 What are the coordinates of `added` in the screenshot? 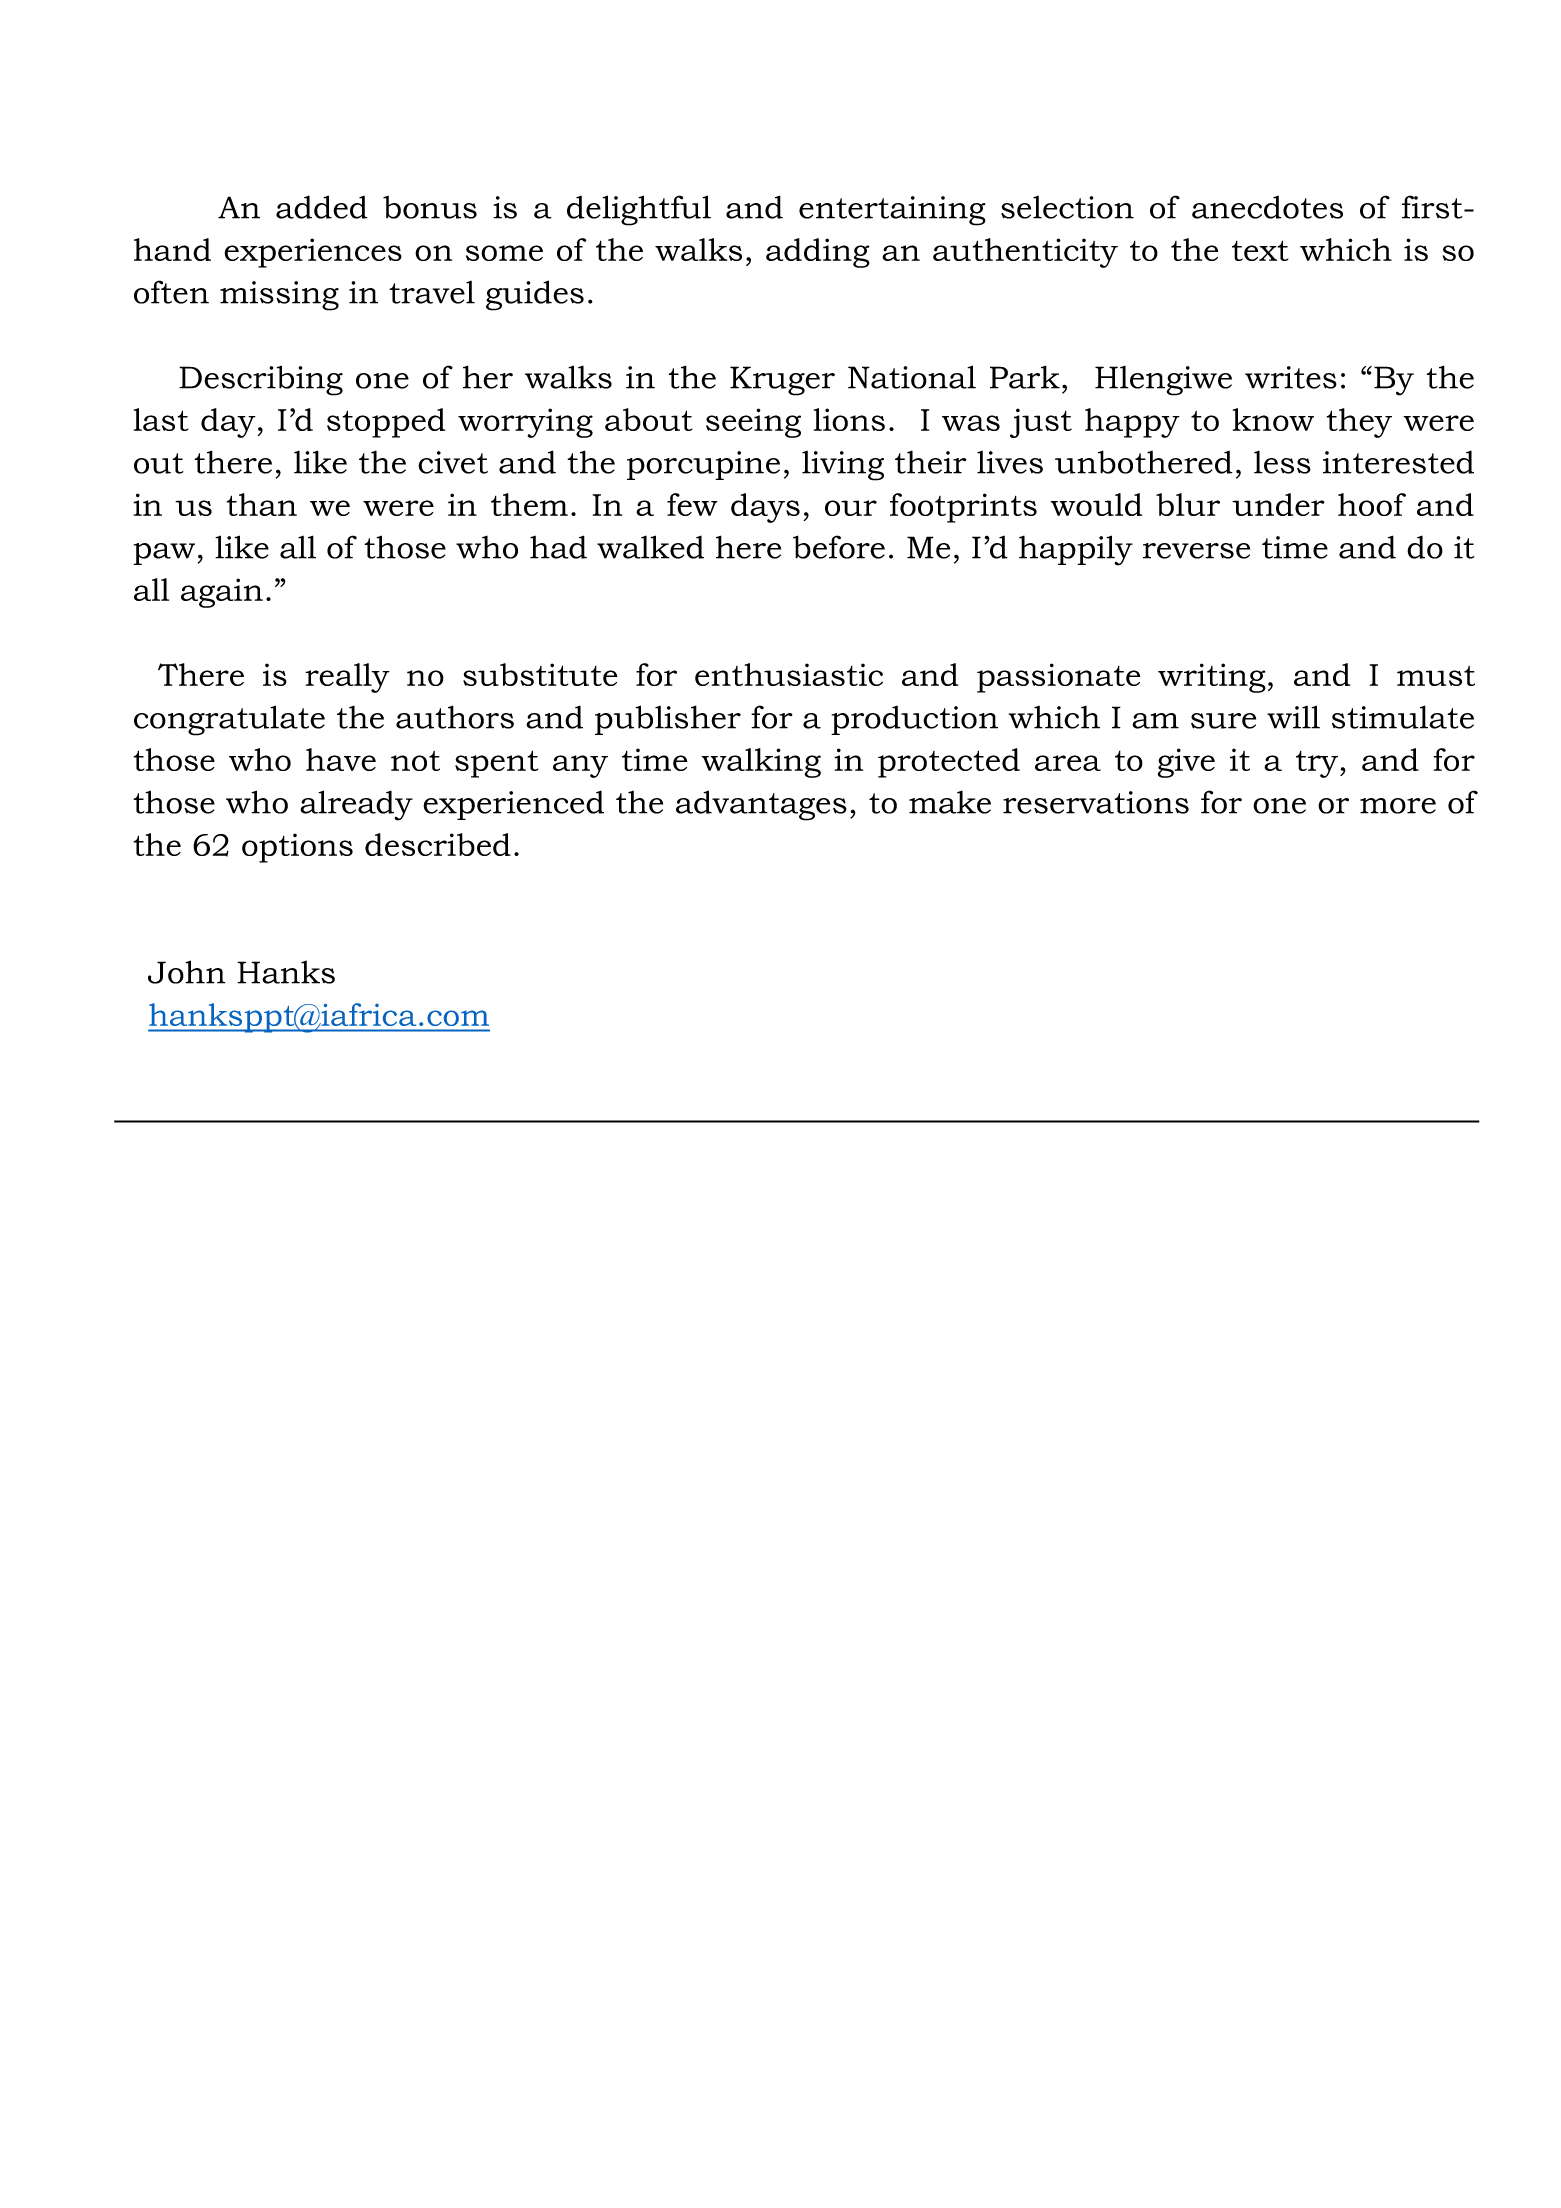 It's located at (322, 207).
